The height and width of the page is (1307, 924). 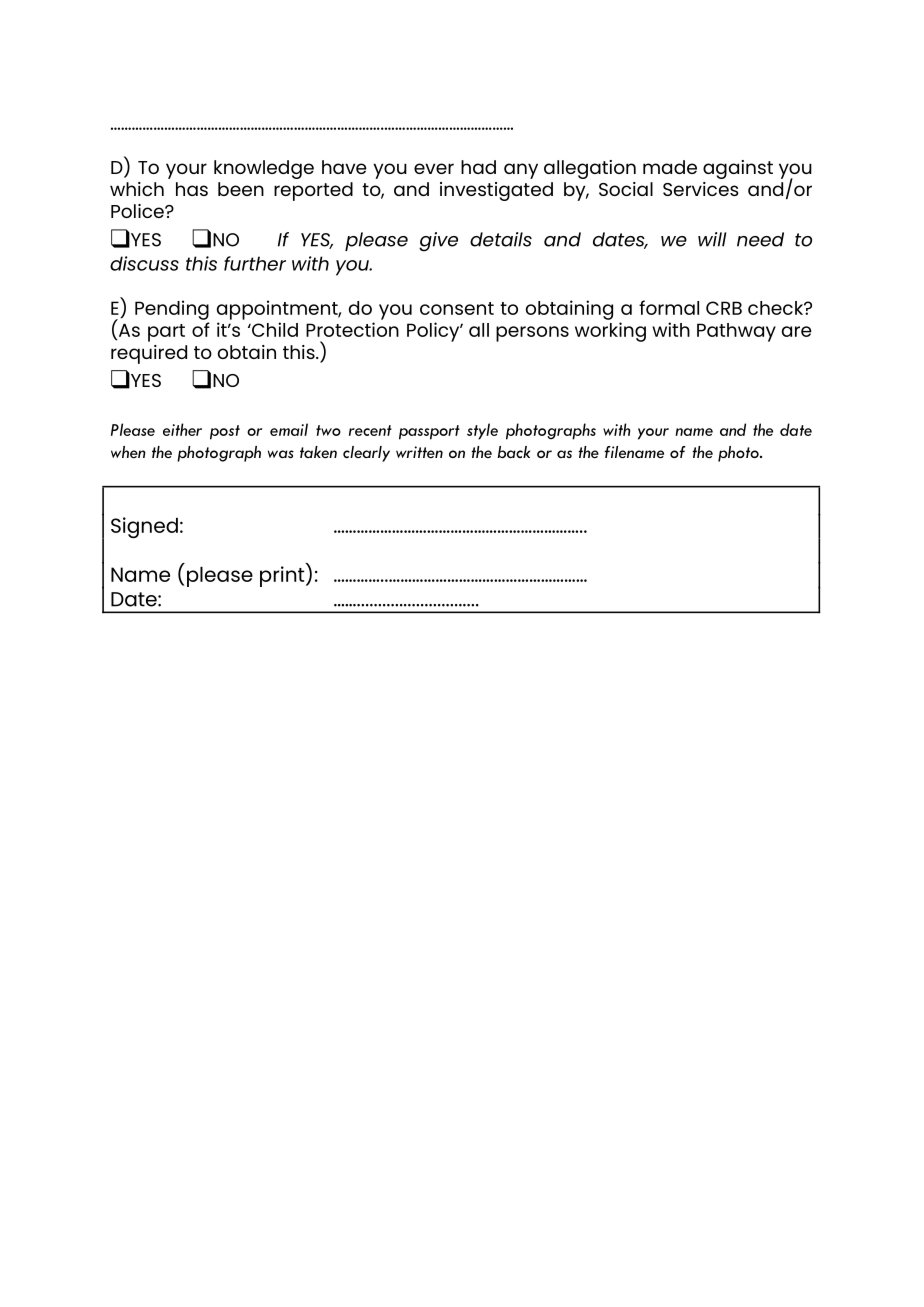 What do you see at coordinates (482, 431) in the page?
I see `style` at bounding box center [482, 431].
